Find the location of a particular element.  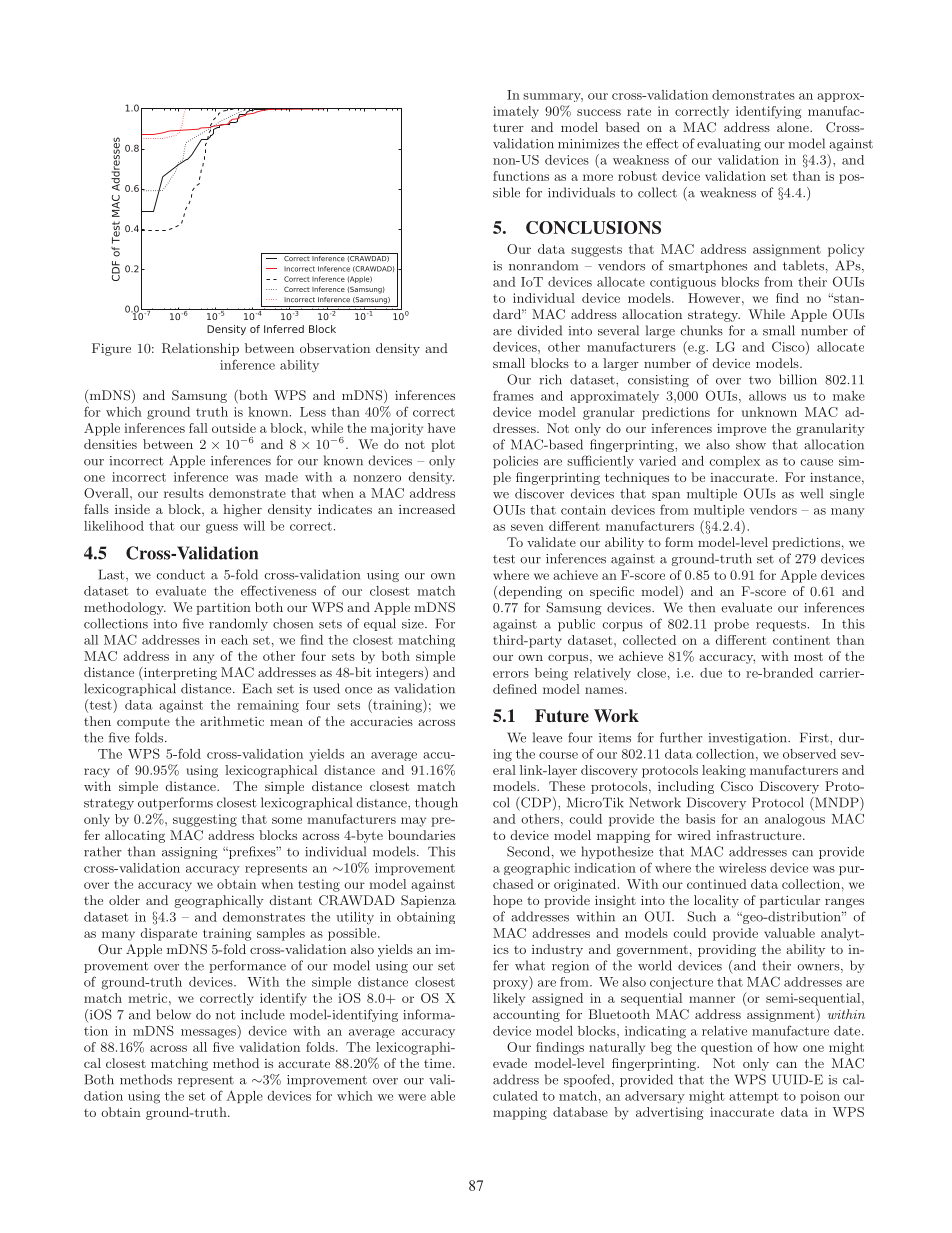

results is located at coordinates (184, 493).
